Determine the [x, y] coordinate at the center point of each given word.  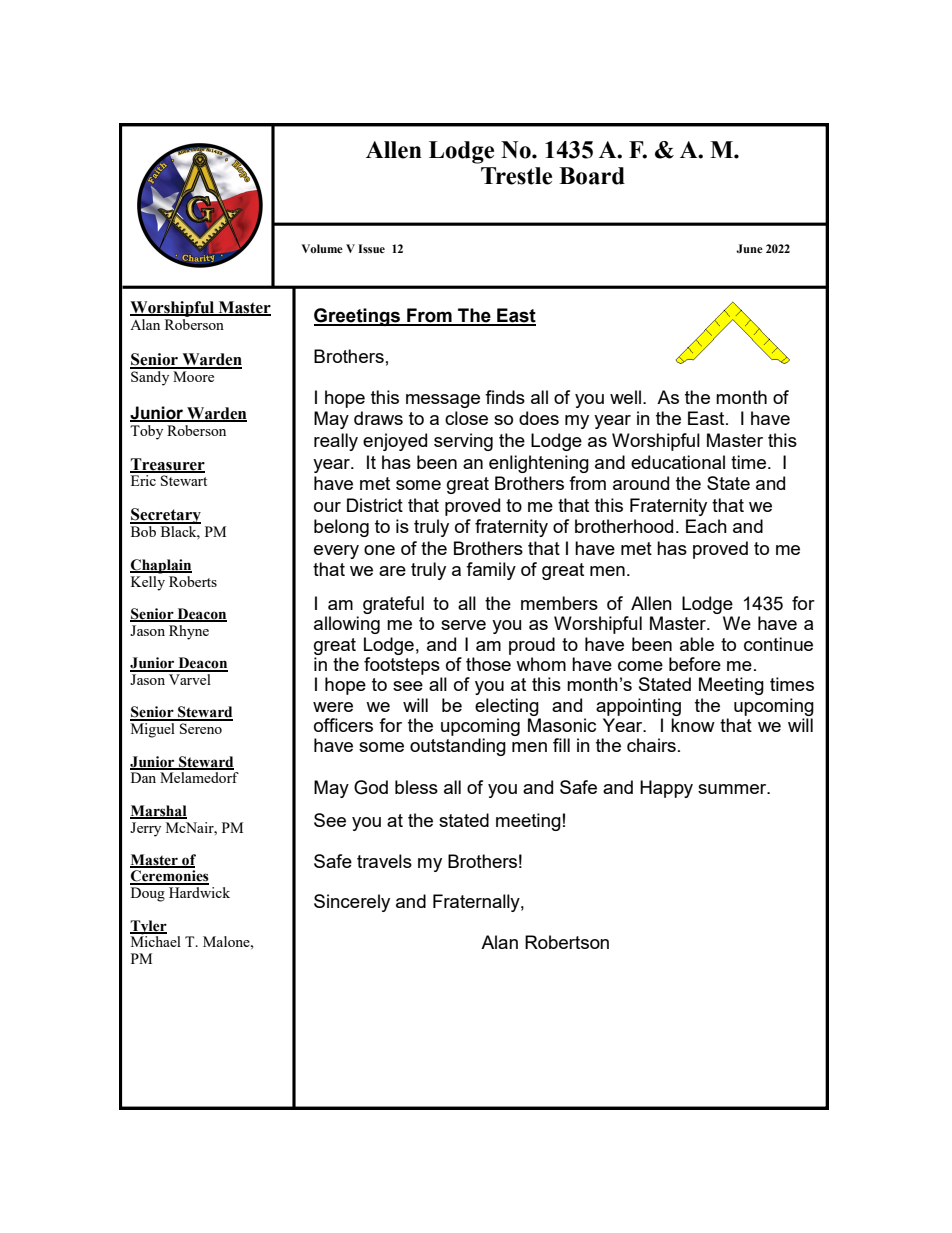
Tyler [148, 927]
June [749, 248]
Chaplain [161, 566]
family [491, 571]
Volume [322, 249]
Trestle [516, 176]
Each [706, 526]
